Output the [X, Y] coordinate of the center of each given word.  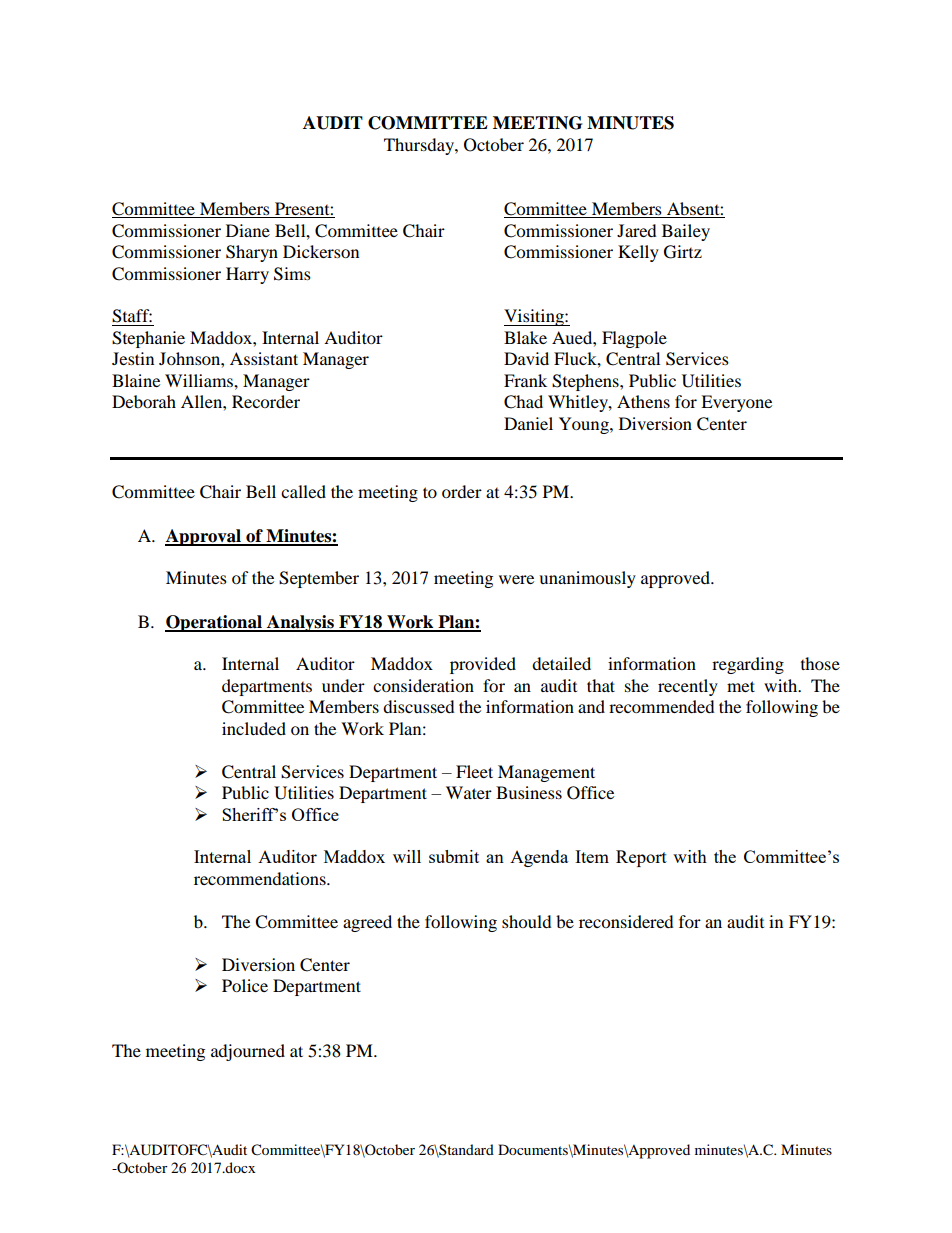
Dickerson [321, 251]
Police [245, 985]
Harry [247, 275]
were [516, 579]
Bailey [686, 232]
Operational [214, 623]
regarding [748, 665]
